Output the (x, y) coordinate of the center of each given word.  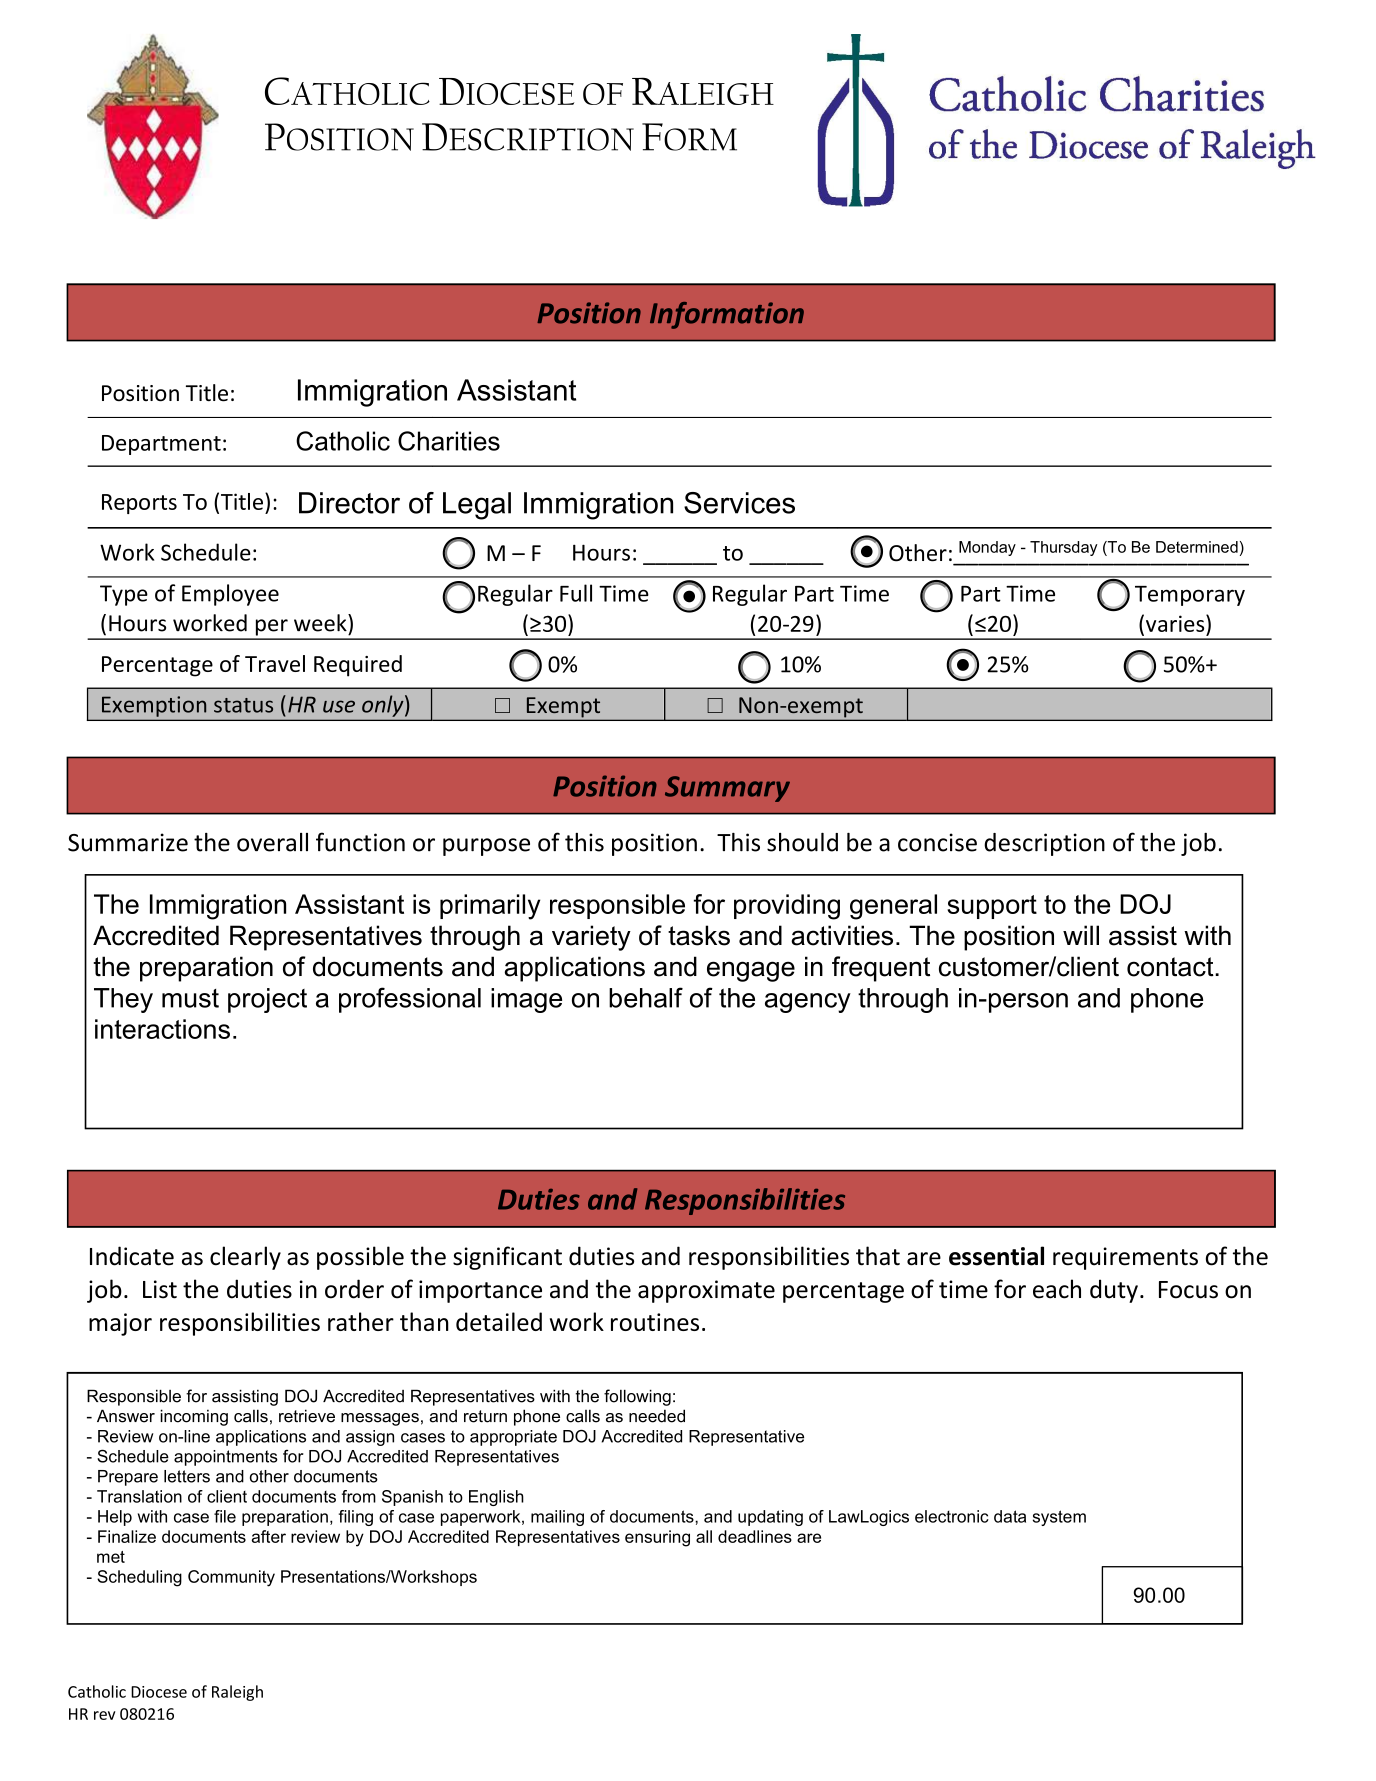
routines (655, 1322)
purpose (486, 847)
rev (105, 1715)
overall (272, 842)
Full (576, 593)
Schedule (206, 552)
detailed (499, 1321)
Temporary (1190, 596)
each (1057, 1289)
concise (937, 842)
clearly (245, 1258)
